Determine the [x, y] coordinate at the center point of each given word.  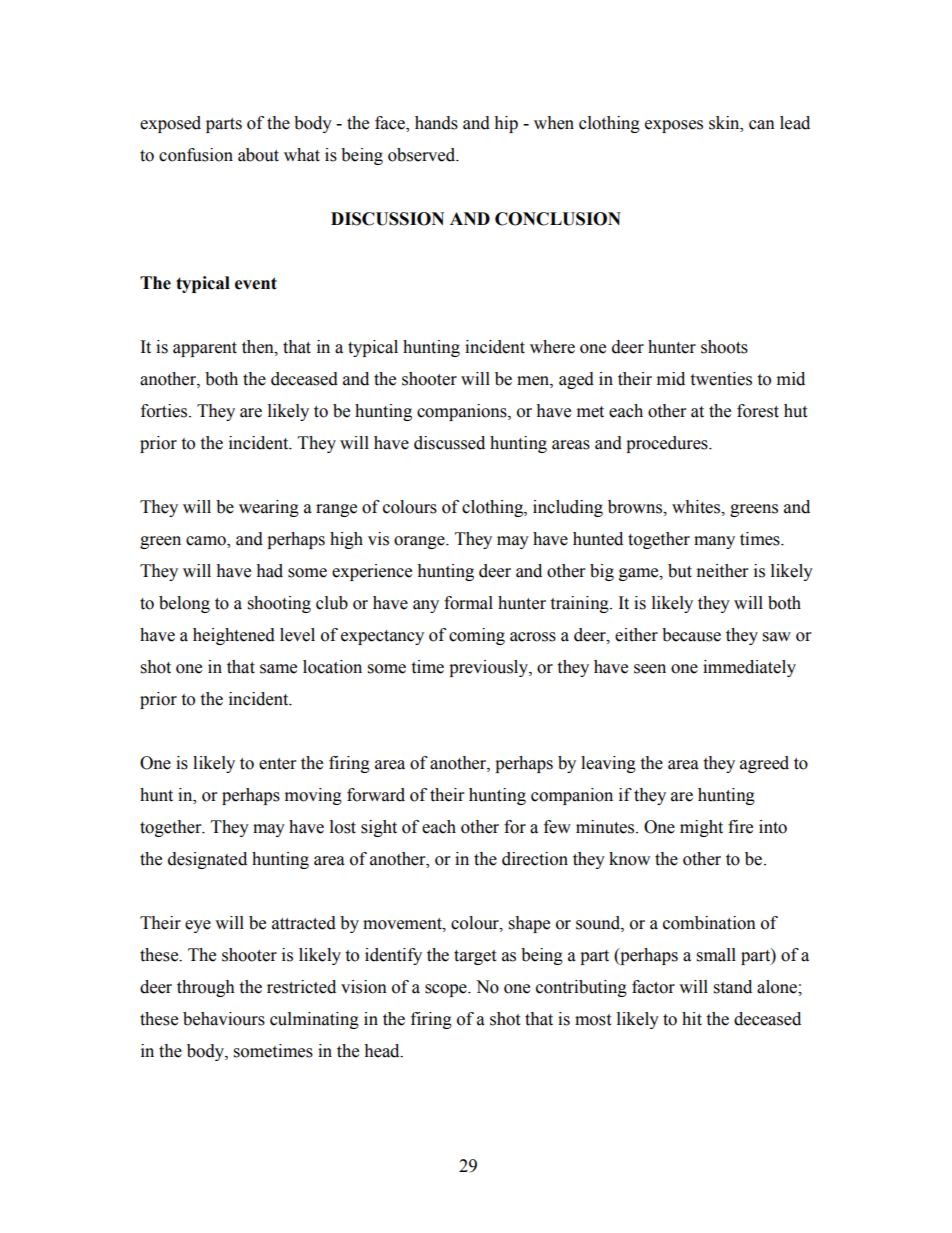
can [762, 125]
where [552, 347]
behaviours [224, 1019]
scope [447, 990]
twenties [721, 379]
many [714, 542]
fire [740, 827]
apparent [205, 349]
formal [468, 603]
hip [506, 124]
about [258, 155]
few [557, 827]
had [269, 571]
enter [277, 764]
